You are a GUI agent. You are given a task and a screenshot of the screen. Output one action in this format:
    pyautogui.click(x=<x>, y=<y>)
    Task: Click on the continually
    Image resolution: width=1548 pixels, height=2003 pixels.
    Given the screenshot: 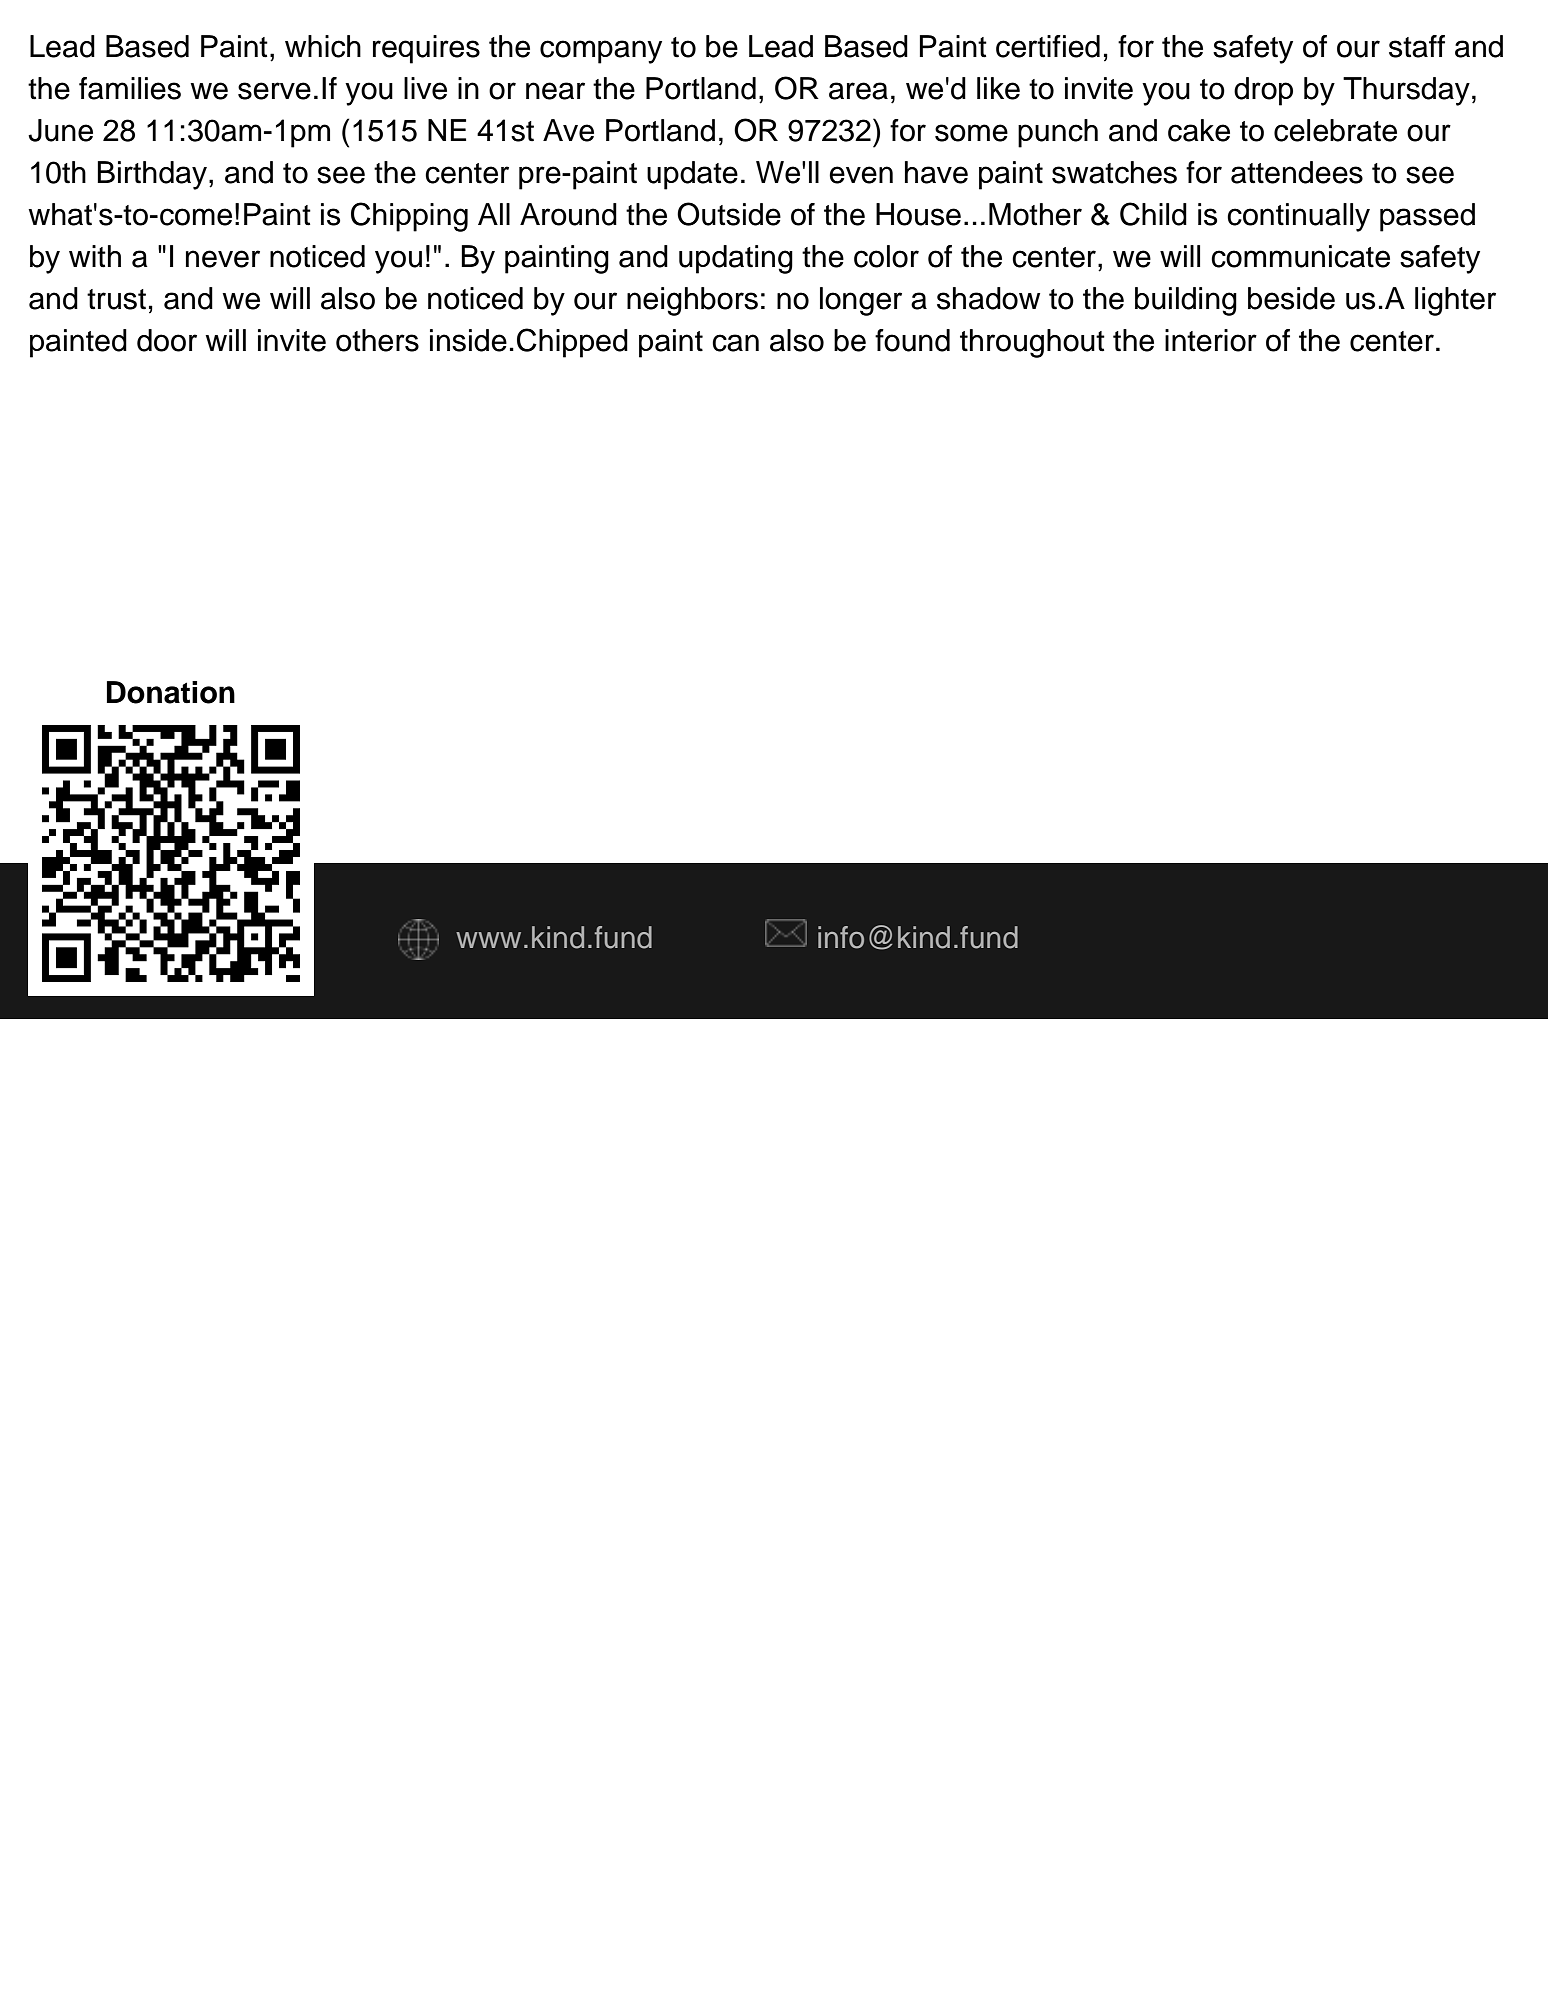 What is the action you would take?
    pyautogui.click(x=1298, y=217)
